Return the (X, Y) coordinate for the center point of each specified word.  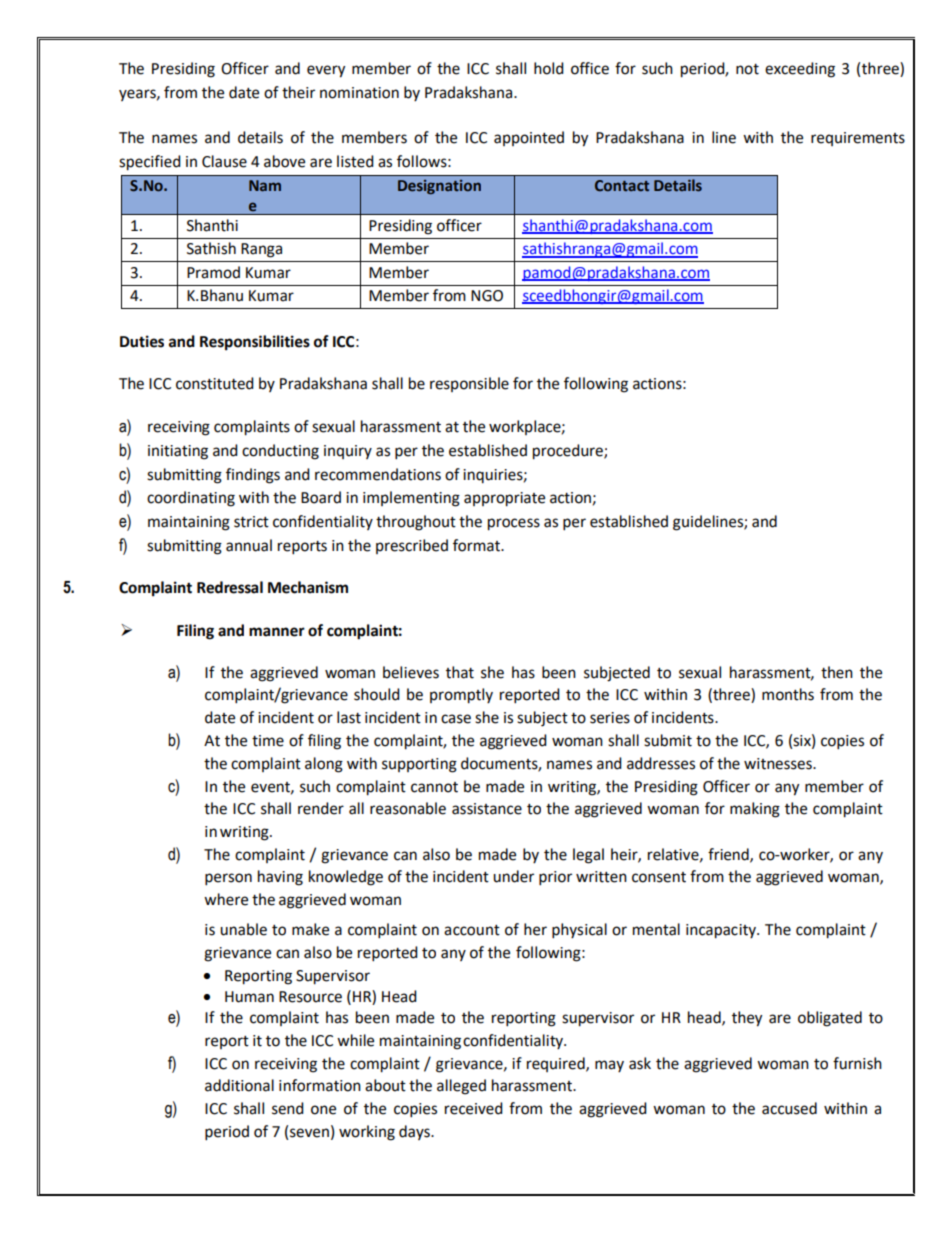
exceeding (800, 70)
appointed (529, 138)
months (788, 694)
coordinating (191, 499)
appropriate (504, 499)
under (513, 876)
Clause (224, 161)
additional (239, 1085)
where (226, 899)
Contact (622, 186)
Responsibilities (255, 343)
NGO (487, 296)
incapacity (722, 931)
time (268, 741)
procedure (569, 452)
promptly (461, 696)
